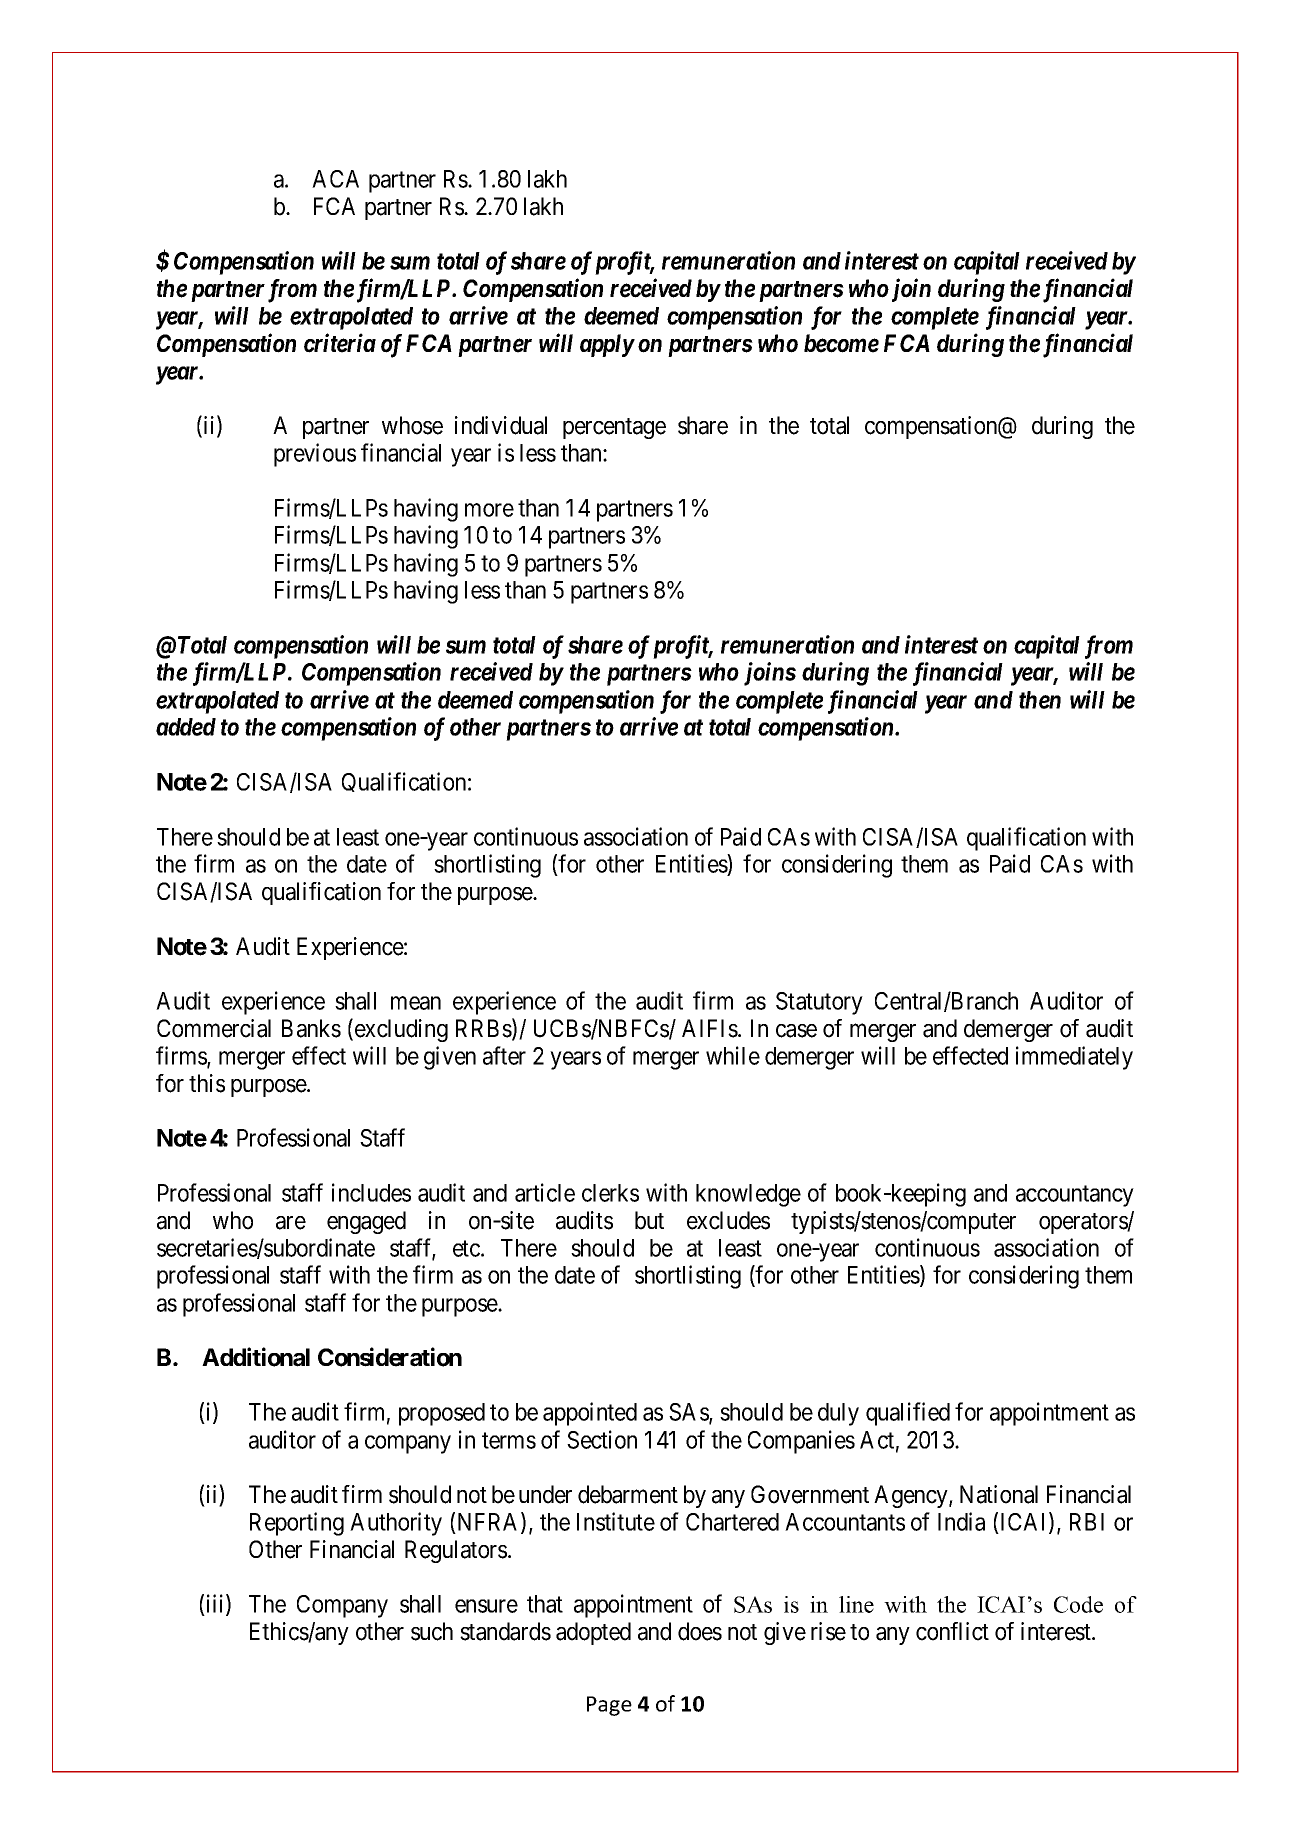  I want to click on but, so click(649, 1220).
